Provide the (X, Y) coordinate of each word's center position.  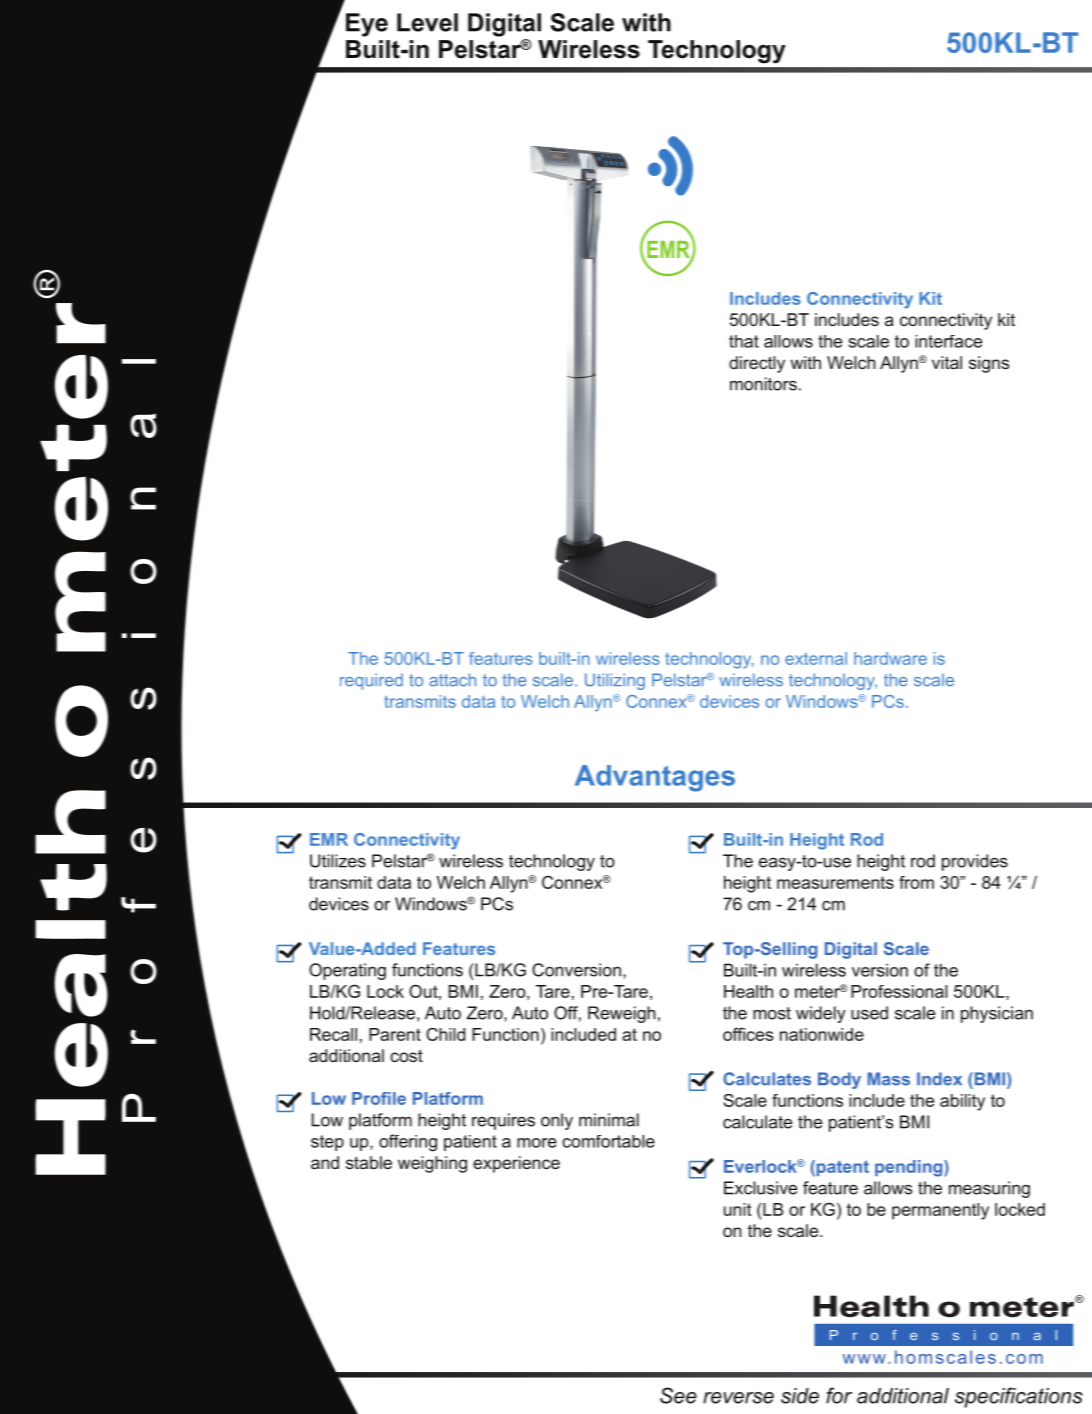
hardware (890, 658)
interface (948, 341)
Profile (379, 1098)
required (371, 681)
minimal (609, 1120)
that (744, 341)
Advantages (655, 778)
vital (947, 362)
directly (757, 364)
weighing (432, 1164)
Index (939, 1079)
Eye (367, 25)
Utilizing (615, 681)
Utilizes (338, 861)
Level (427, 22)
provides (975, 862)
